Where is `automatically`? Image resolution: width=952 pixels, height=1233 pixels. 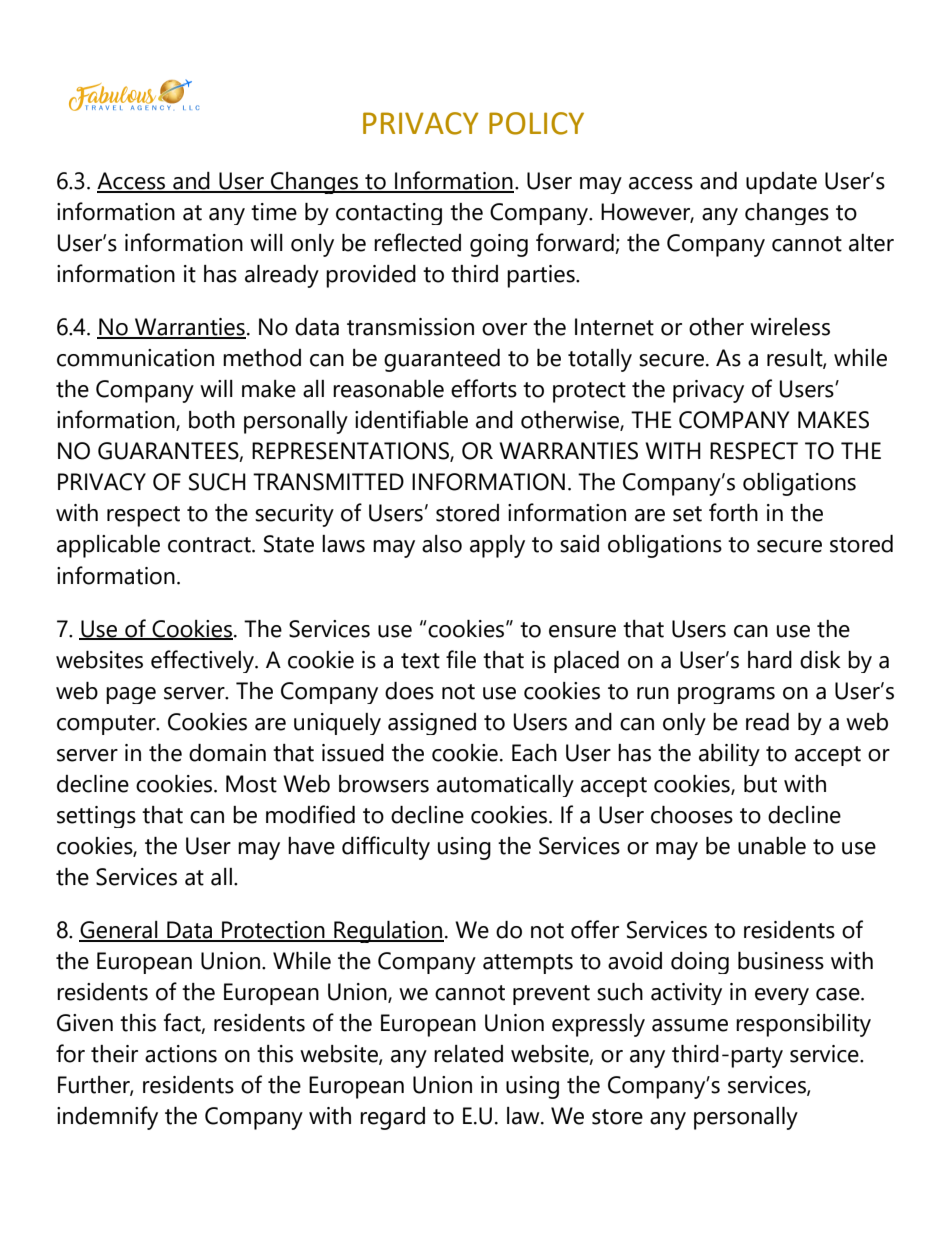 automatically is located at coordinates (505, 786).
